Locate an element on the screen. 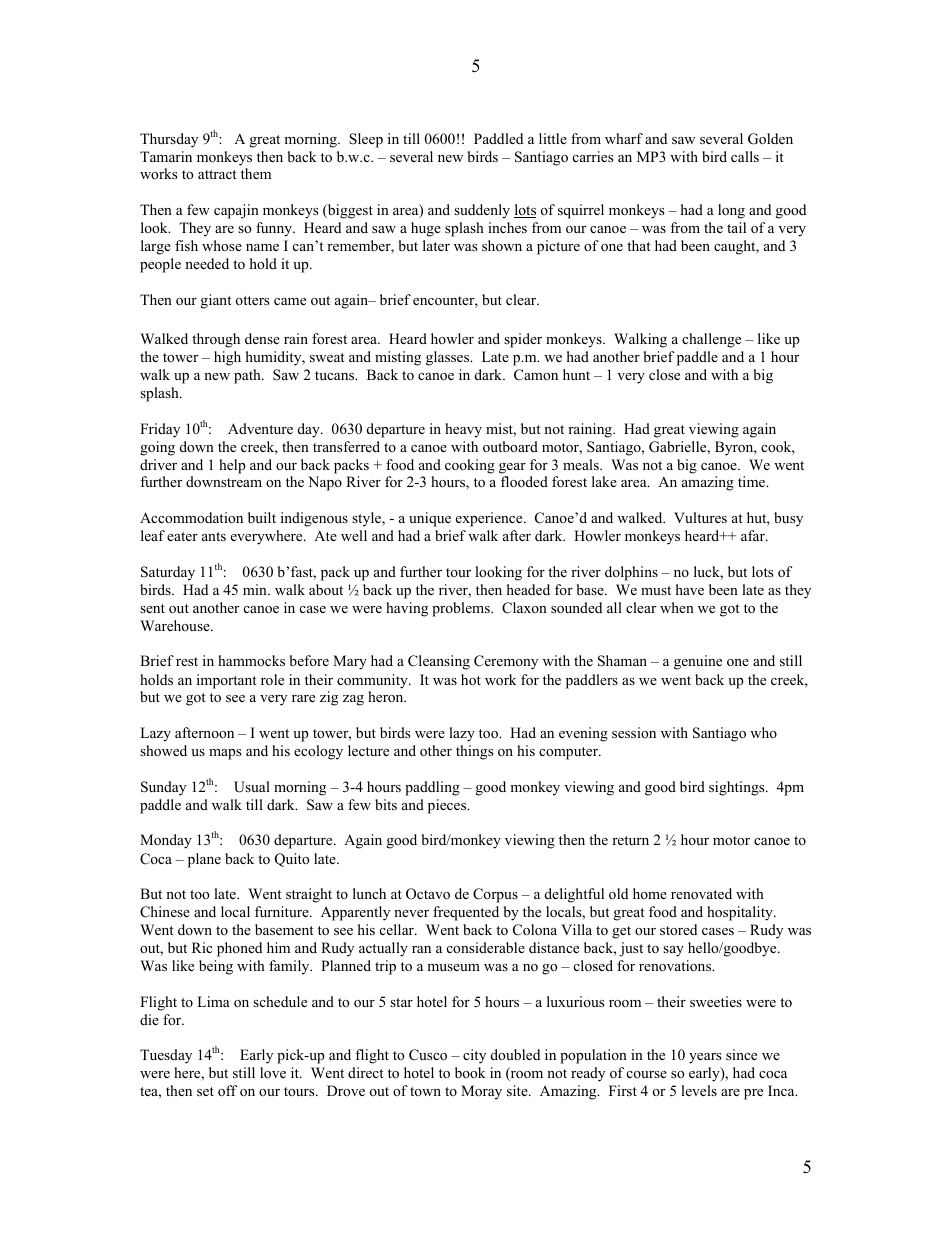 The height and width of the screenshot is (1233, 952). calls is located at coordinates (745, 156).
